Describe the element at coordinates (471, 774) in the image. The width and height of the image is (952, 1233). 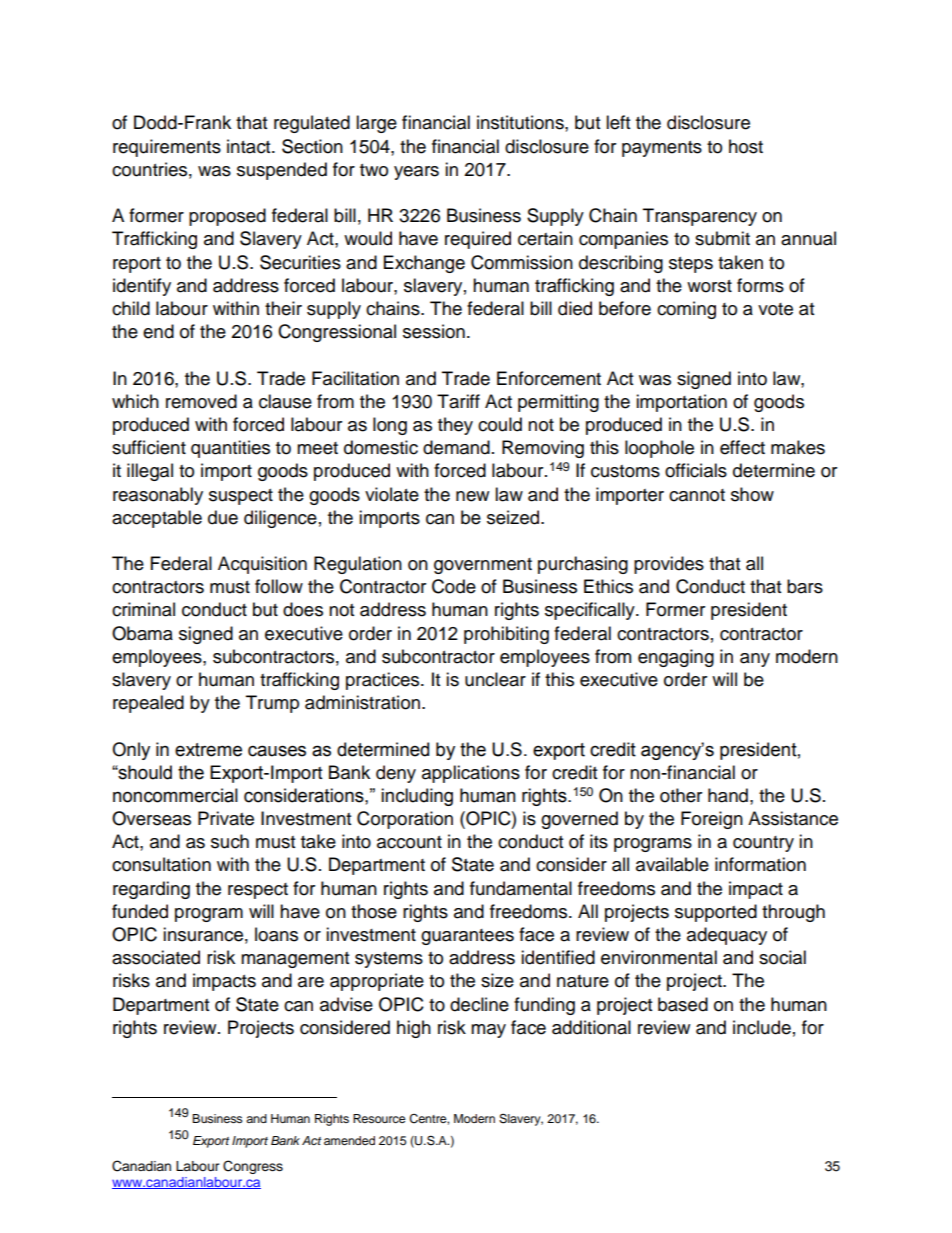
I see `applications` at that location.
